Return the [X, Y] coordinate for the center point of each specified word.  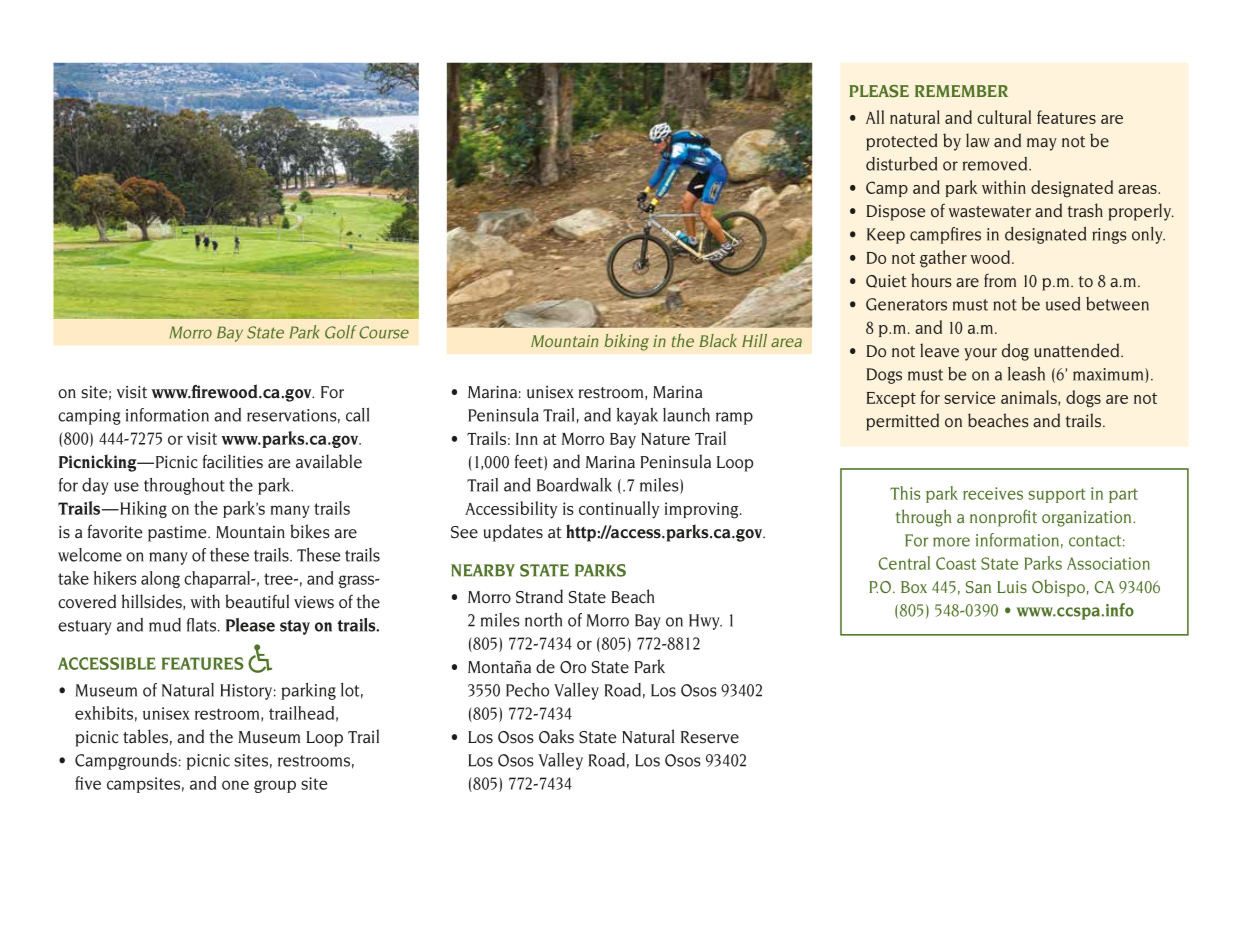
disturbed [901, 164]
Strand [539, 596]
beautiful [257, 601]
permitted [902, 422]
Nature [665, 439]
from [1000, 280]
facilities [233, 461]
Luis [1012, 587]
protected [901, 142]
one [235, 785]
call [358, 415]
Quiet [886, 281]
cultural [1004, 117]
